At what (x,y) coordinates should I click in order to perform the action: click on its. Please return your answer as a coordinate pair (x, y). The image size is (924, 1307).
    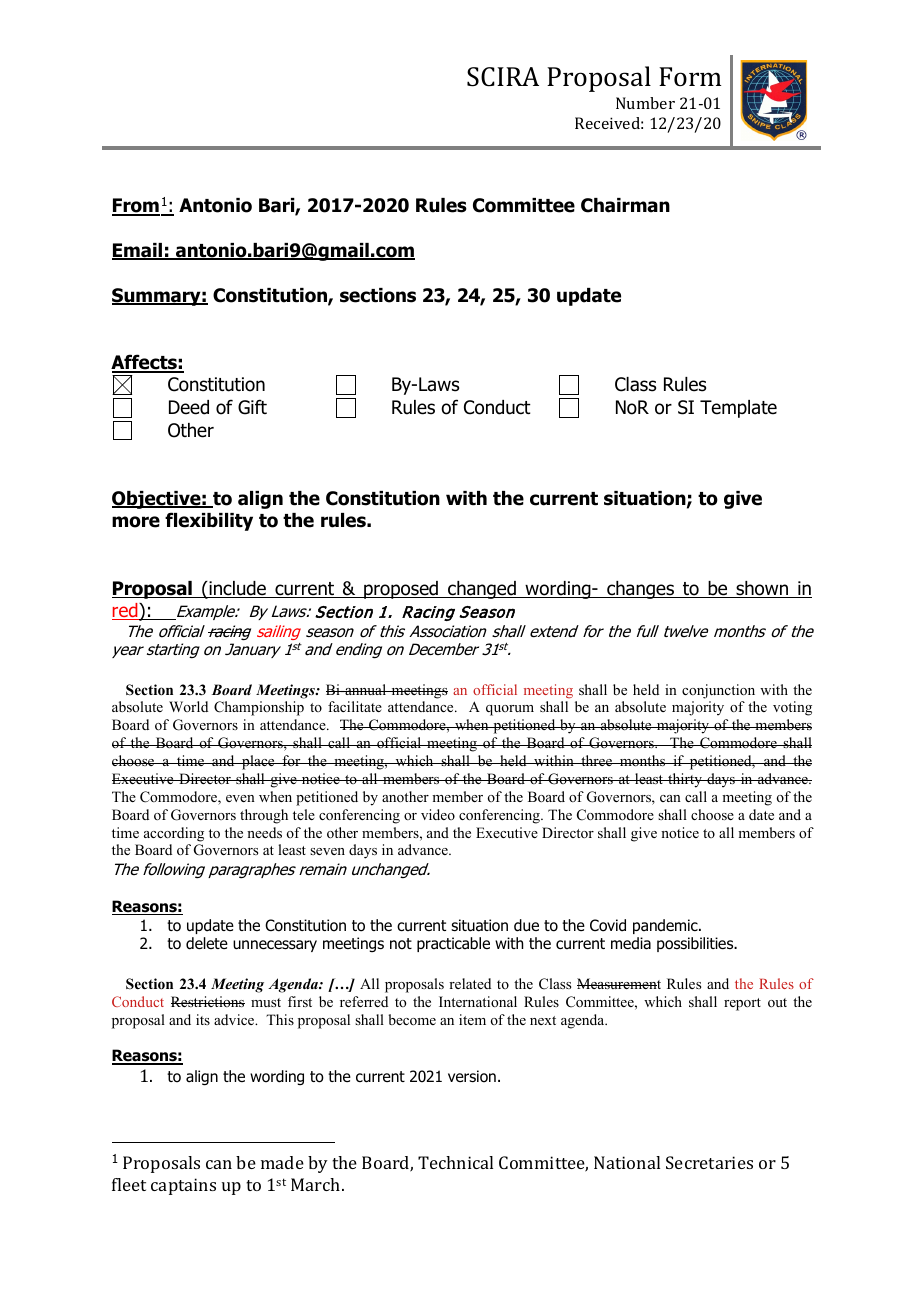
    Looking at the image, I should click on (203, 1019).
